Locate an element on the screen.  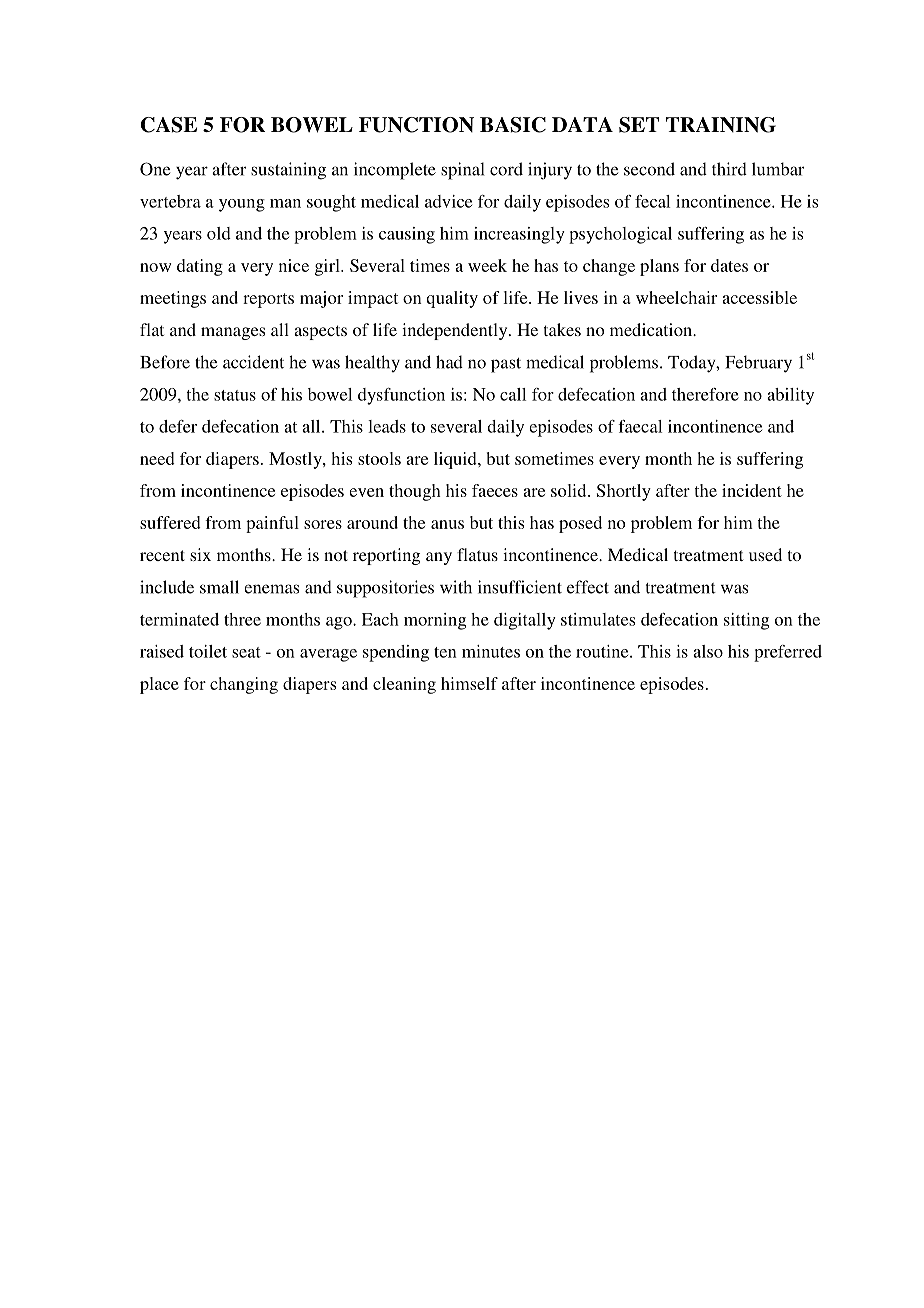
seat is located at coordinates (246, 652).
